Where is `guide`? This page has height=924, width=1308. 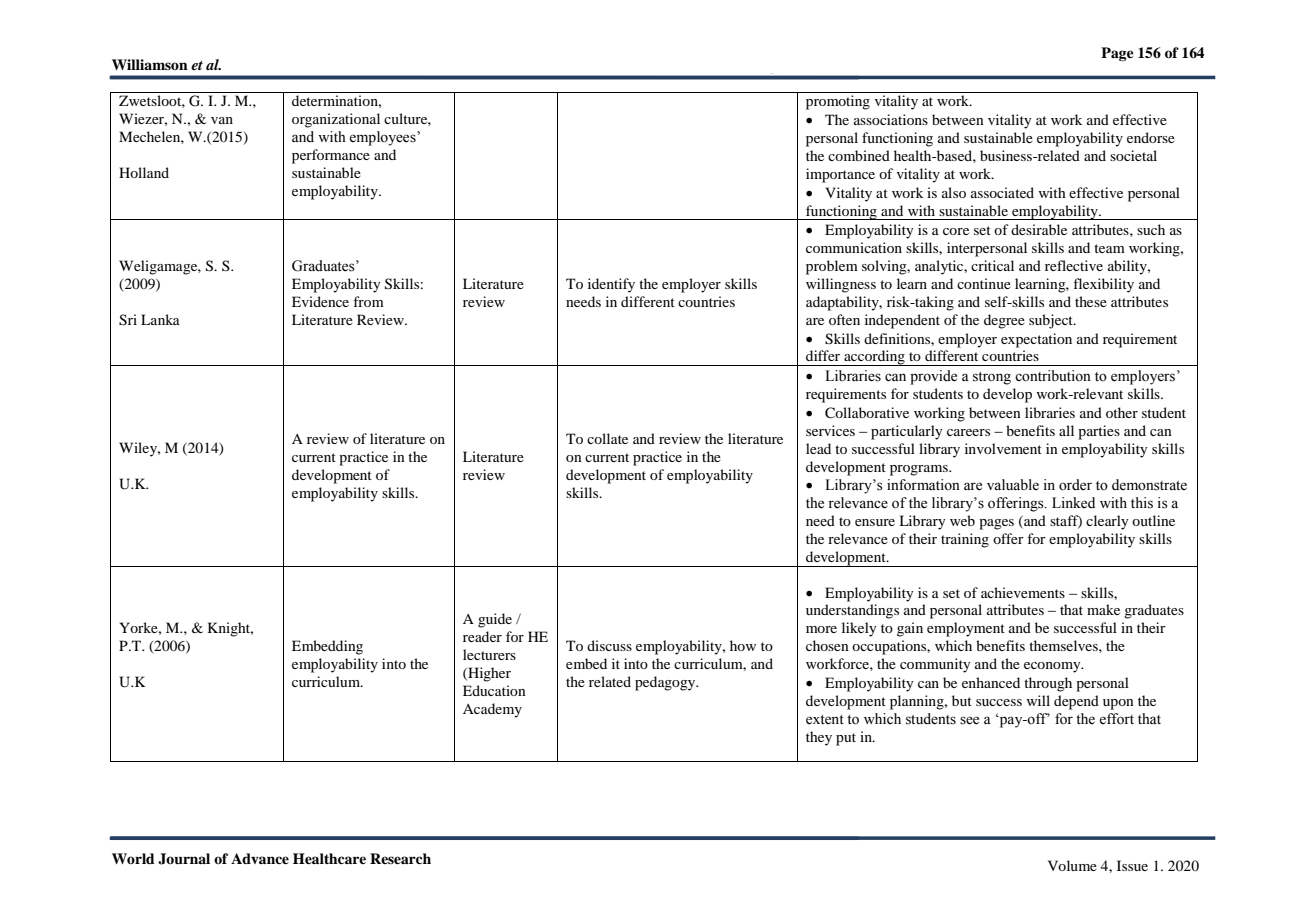 guide is located at coordinates (495, 620).
